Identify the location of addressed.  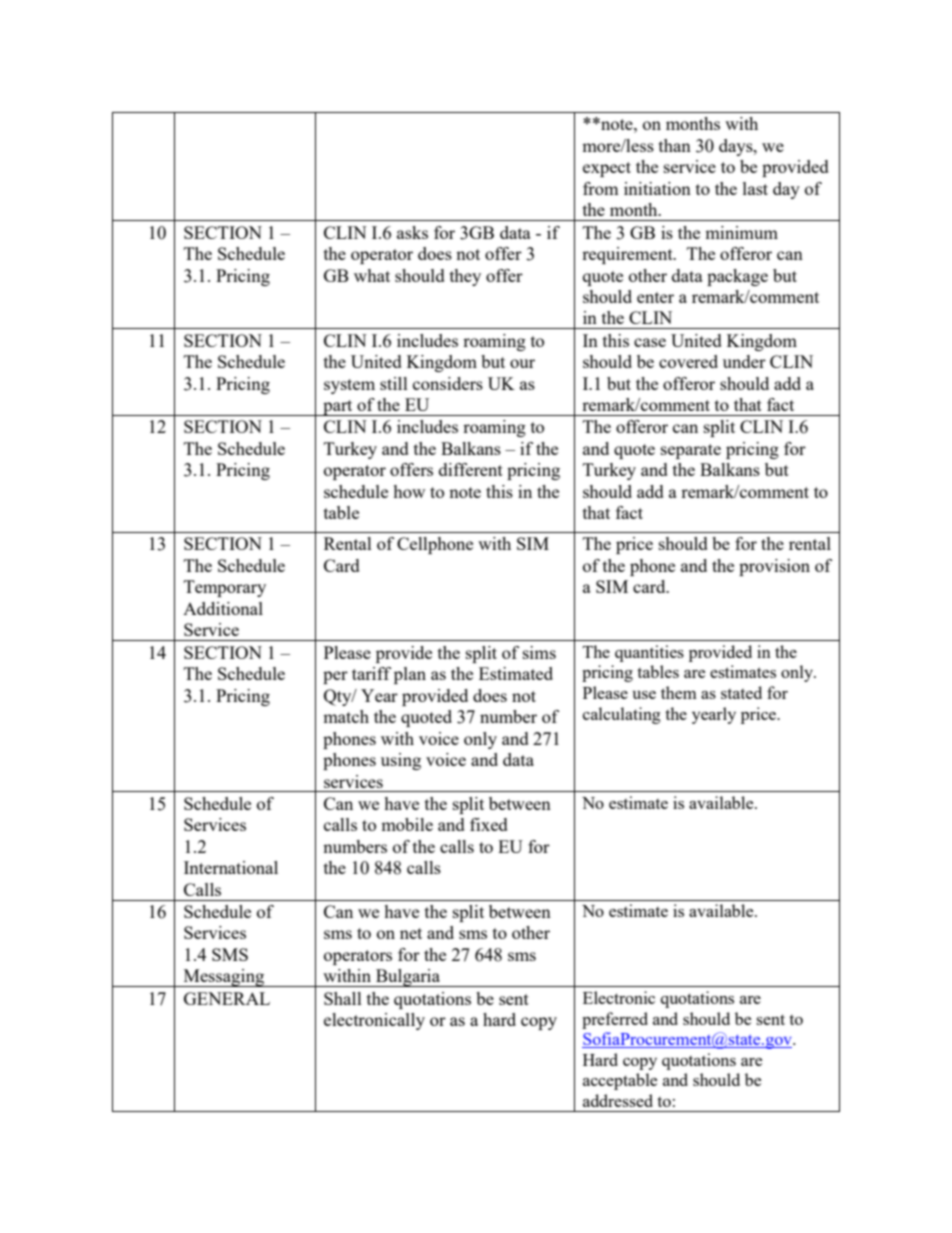
(618, 1100).
